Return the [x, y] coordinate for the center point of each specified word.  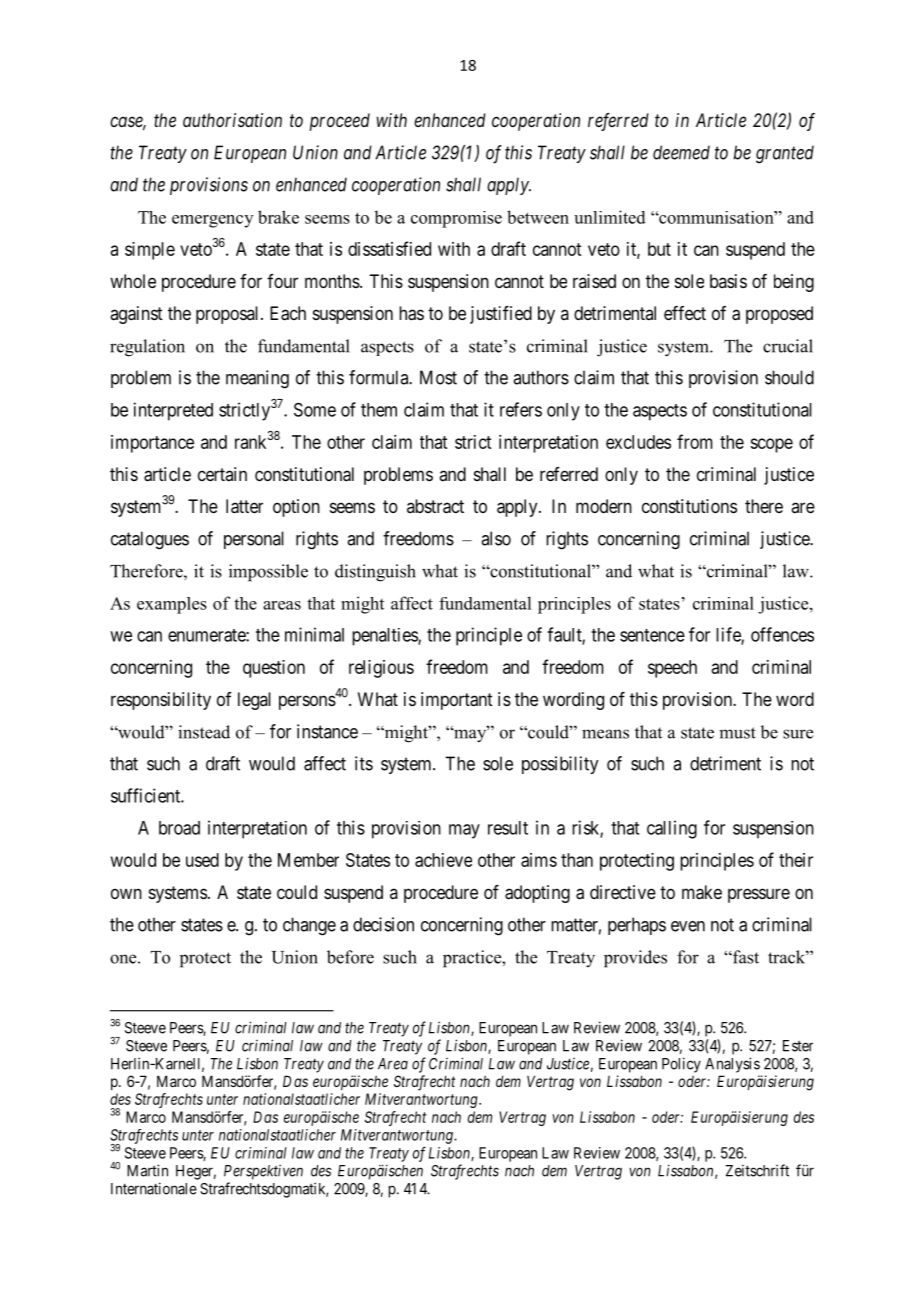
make [702, 892]
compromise [456, 219]
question [274, 669]
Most [438, 377]
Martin [147, 1170]
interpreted [173, 411]
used [202, 860]
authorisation [232, 120]
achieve [443, 860]
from [695, 441]
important [457, 701]
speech [672, 669]
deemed [681, 152]
